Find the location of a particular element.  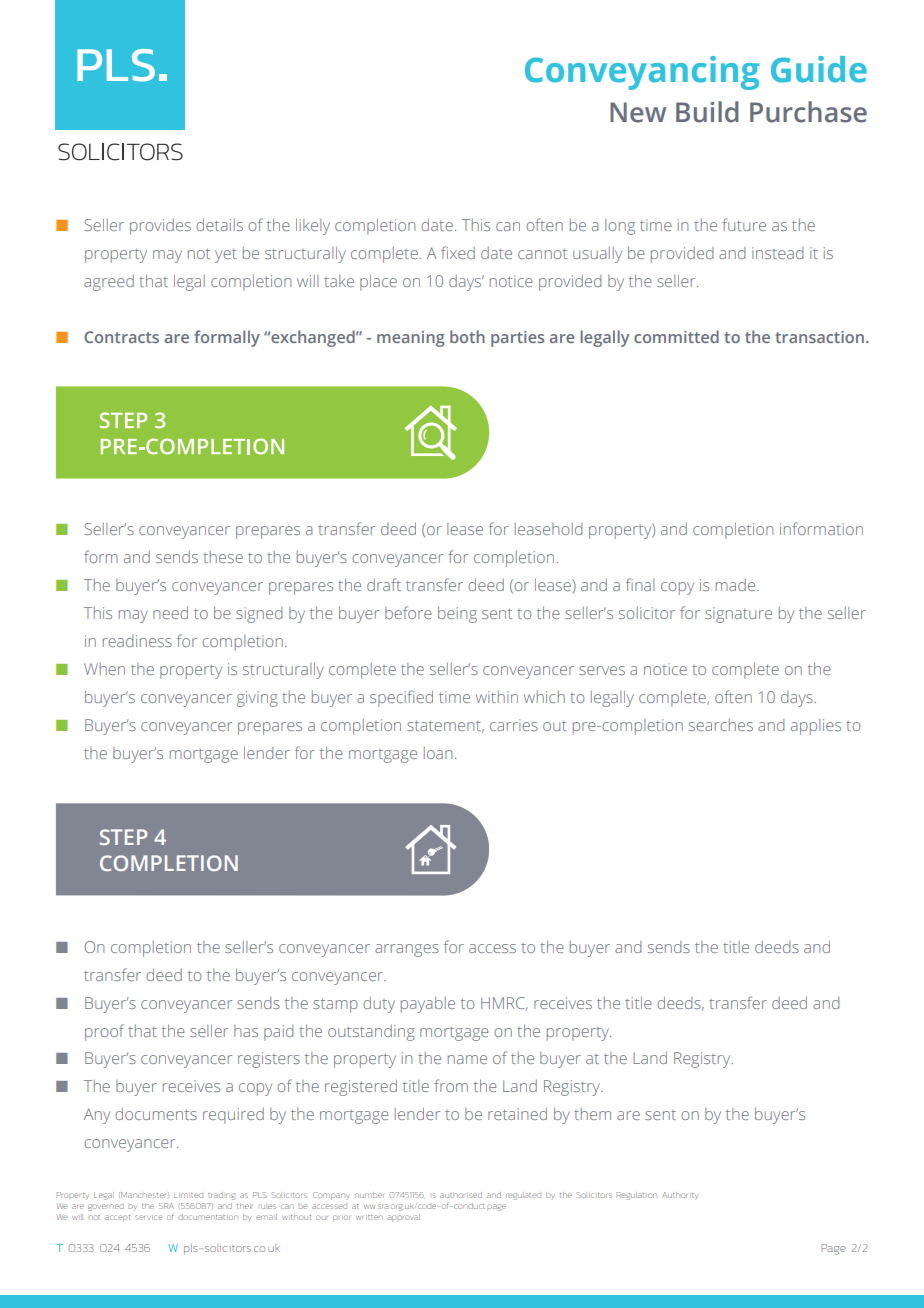

Limited is located at coordinates (188, 1195).
